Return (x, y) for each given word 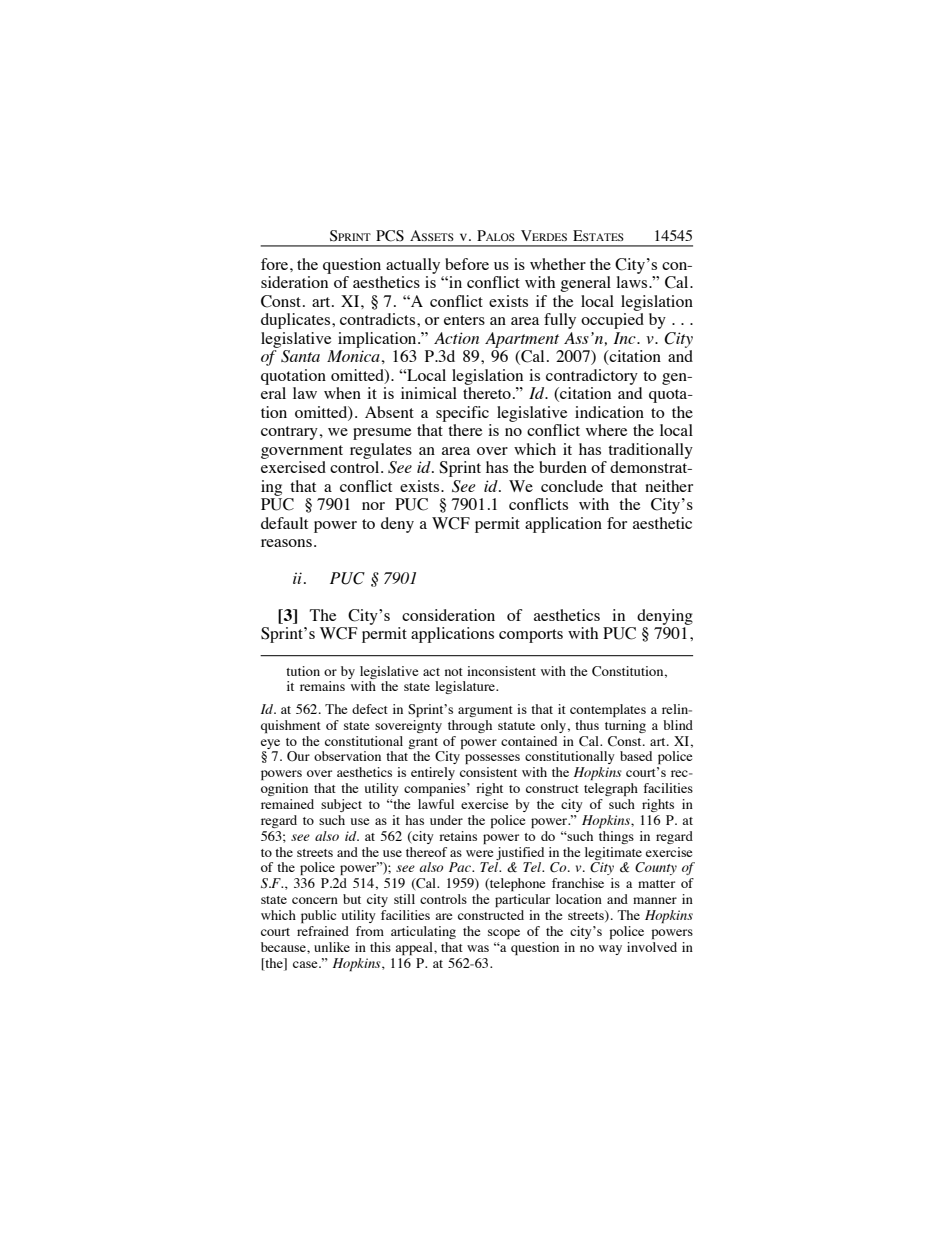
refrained (323, 931)
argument (485, 711)
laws (633, 282)
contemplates (608, 710)
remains (322, 686)
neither (669, 486)
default (284, 523)
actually (413, 266)
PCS (390, 236)
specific (462, 414)
